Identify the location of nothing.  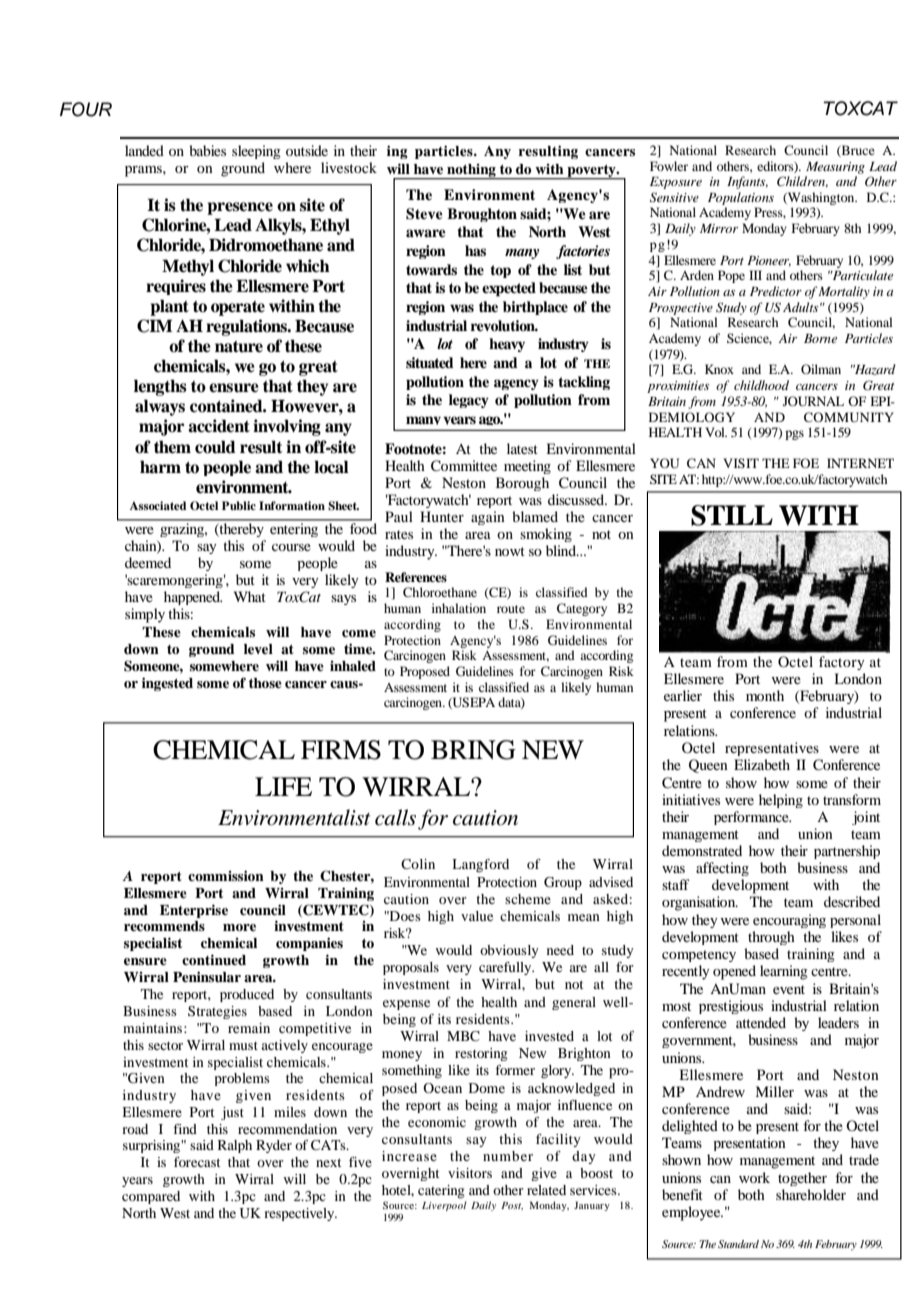
(471, 171).
